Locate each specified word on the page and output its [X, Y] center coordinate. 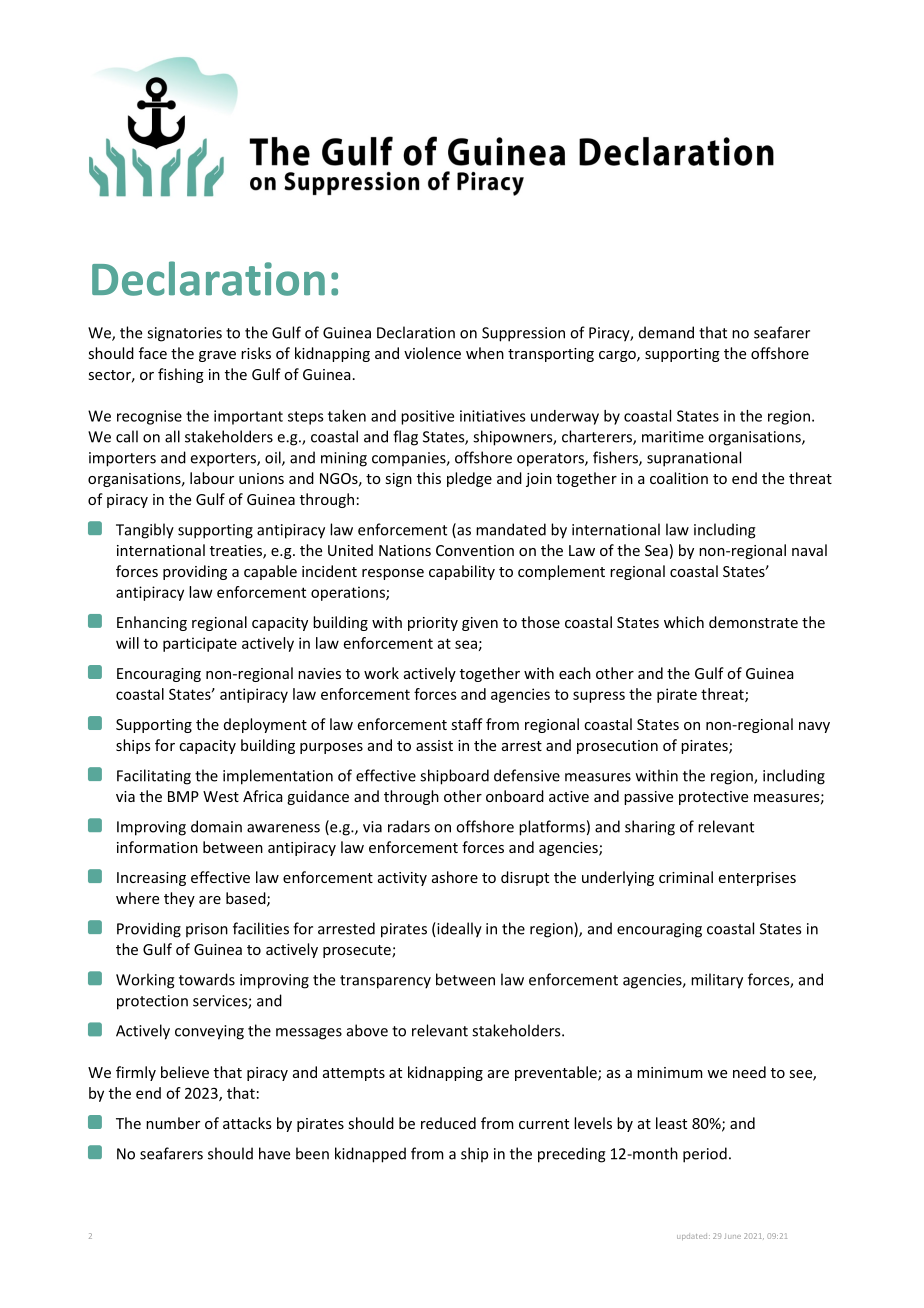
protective [713, 798]
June [732, 1236]
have [274, 1153]
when [485, 353]
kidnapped [370, 1155]
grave [217, 356]
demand [666, 332]
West [221, 796]
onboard [515, 796]
